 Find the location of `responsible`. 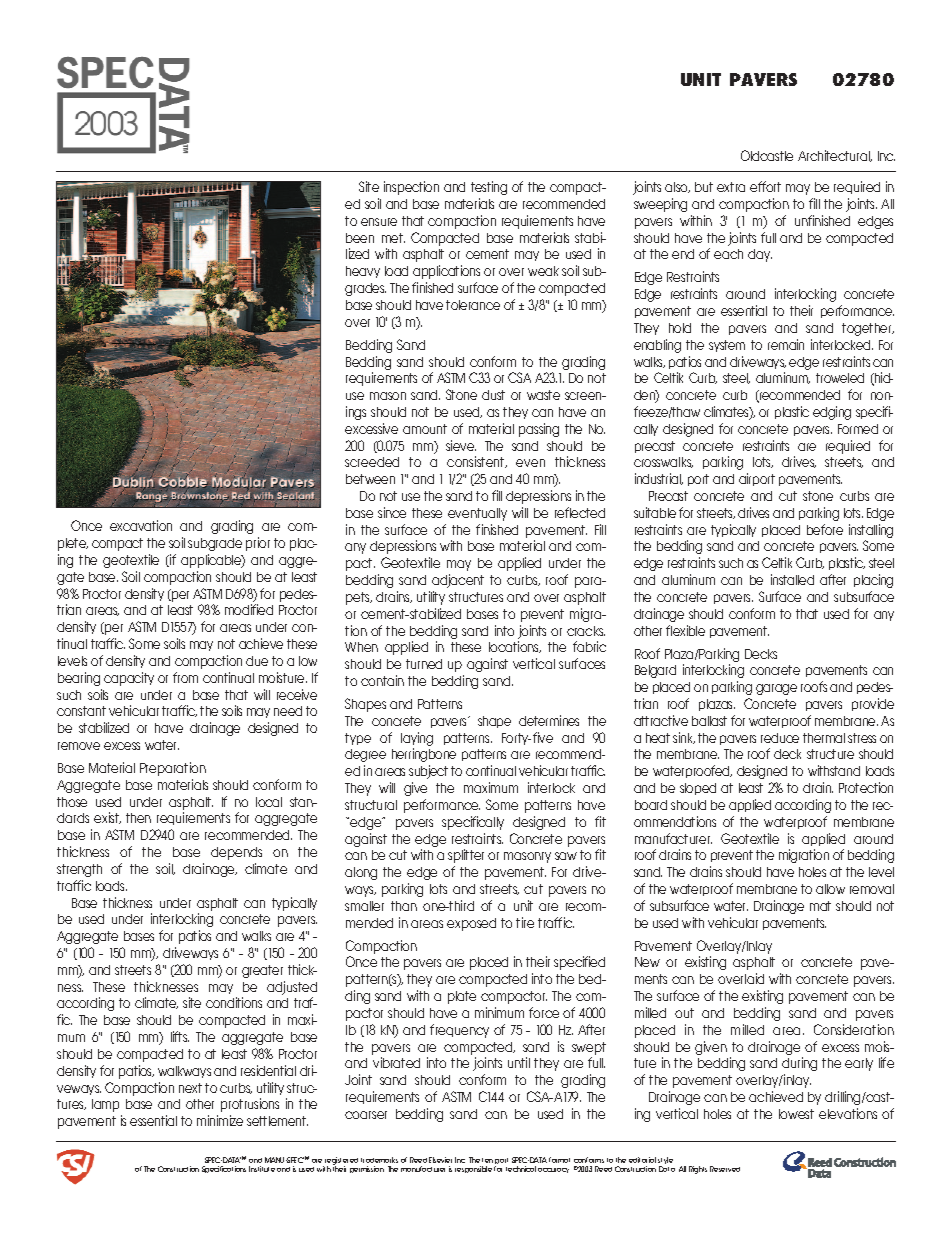

responsible is located at coordinates (473, 1169).
